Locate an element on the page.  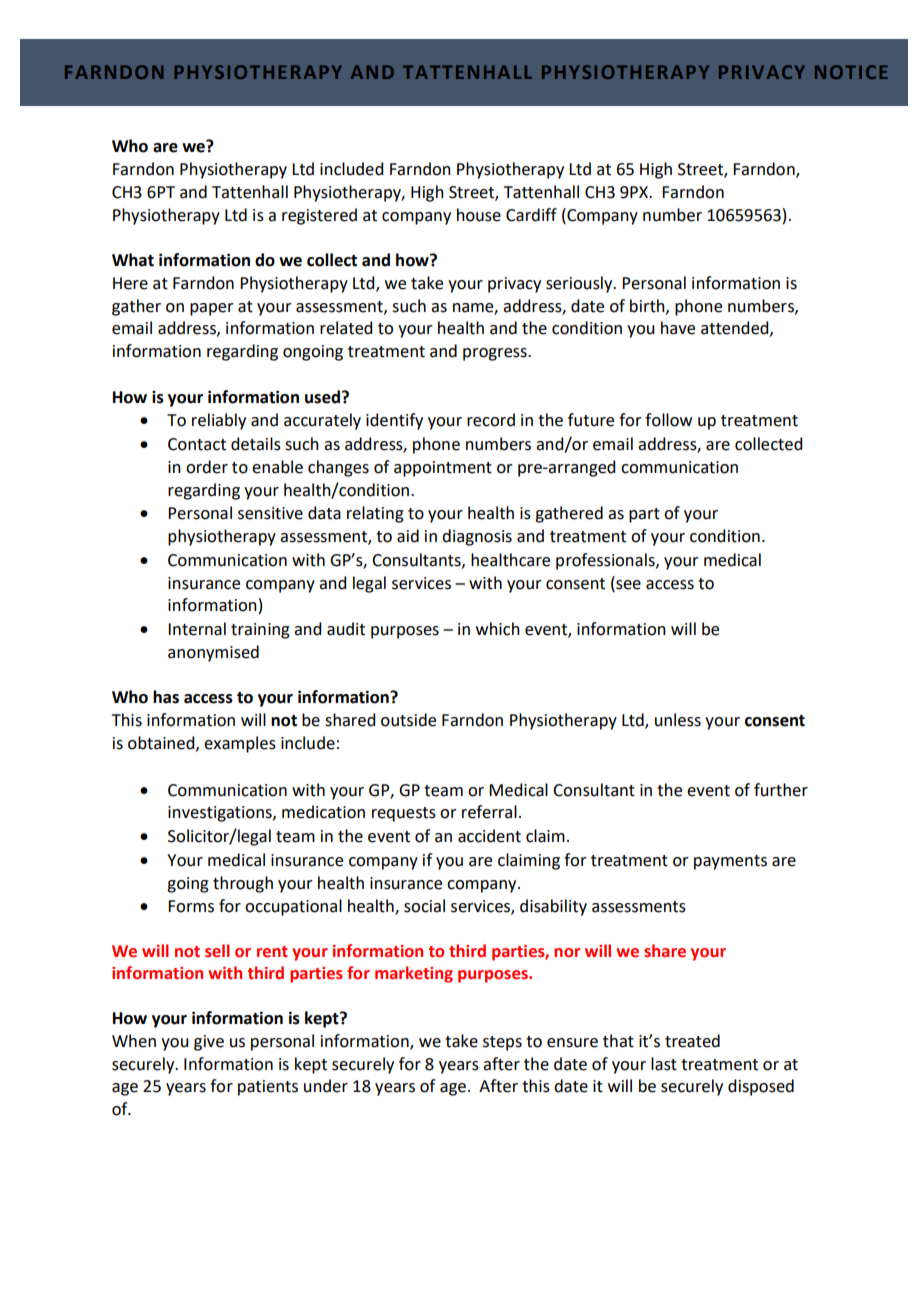
NOTICE is located at coordinates (851, 72).
